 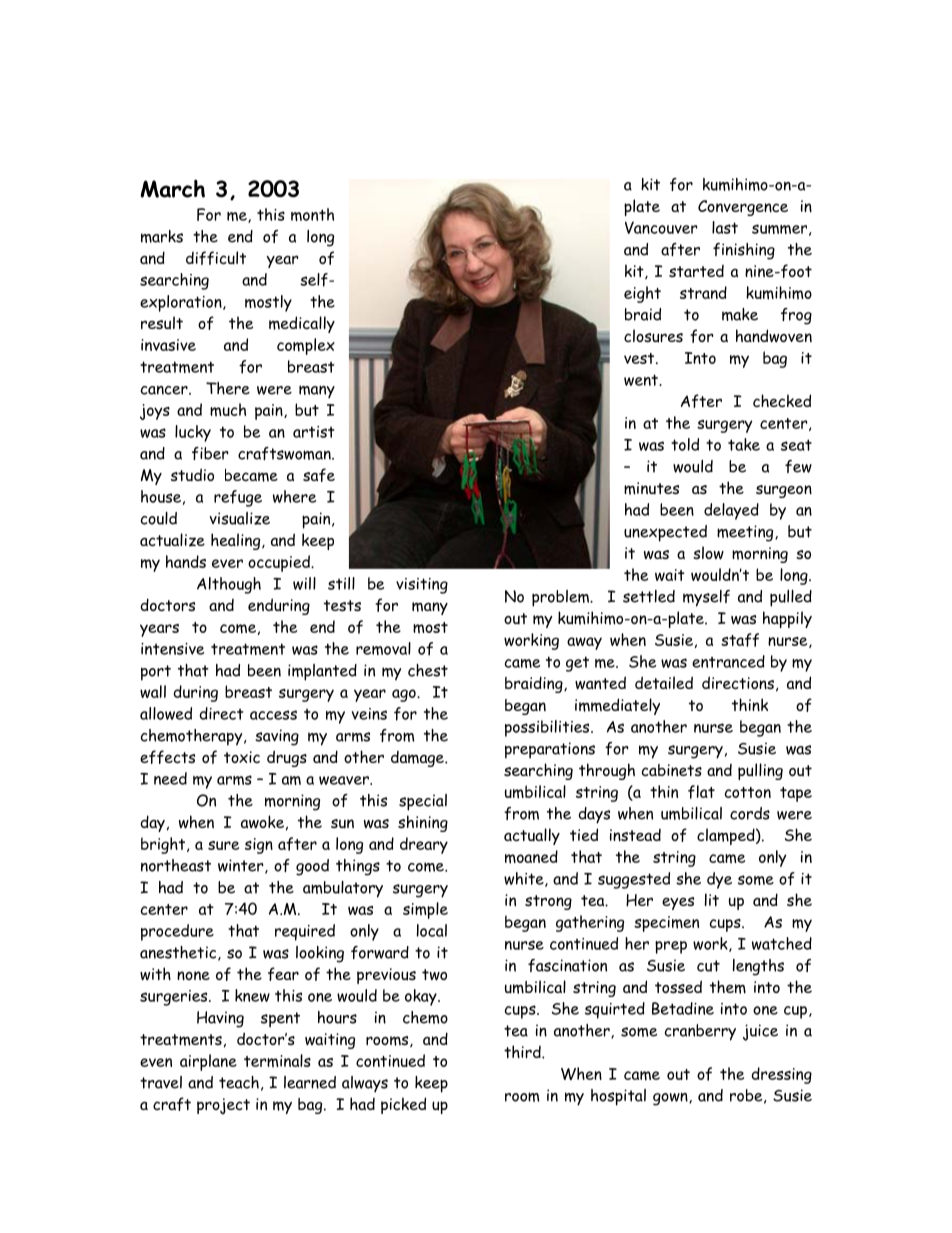 I want to click on last, so click(x=725, y=227).
